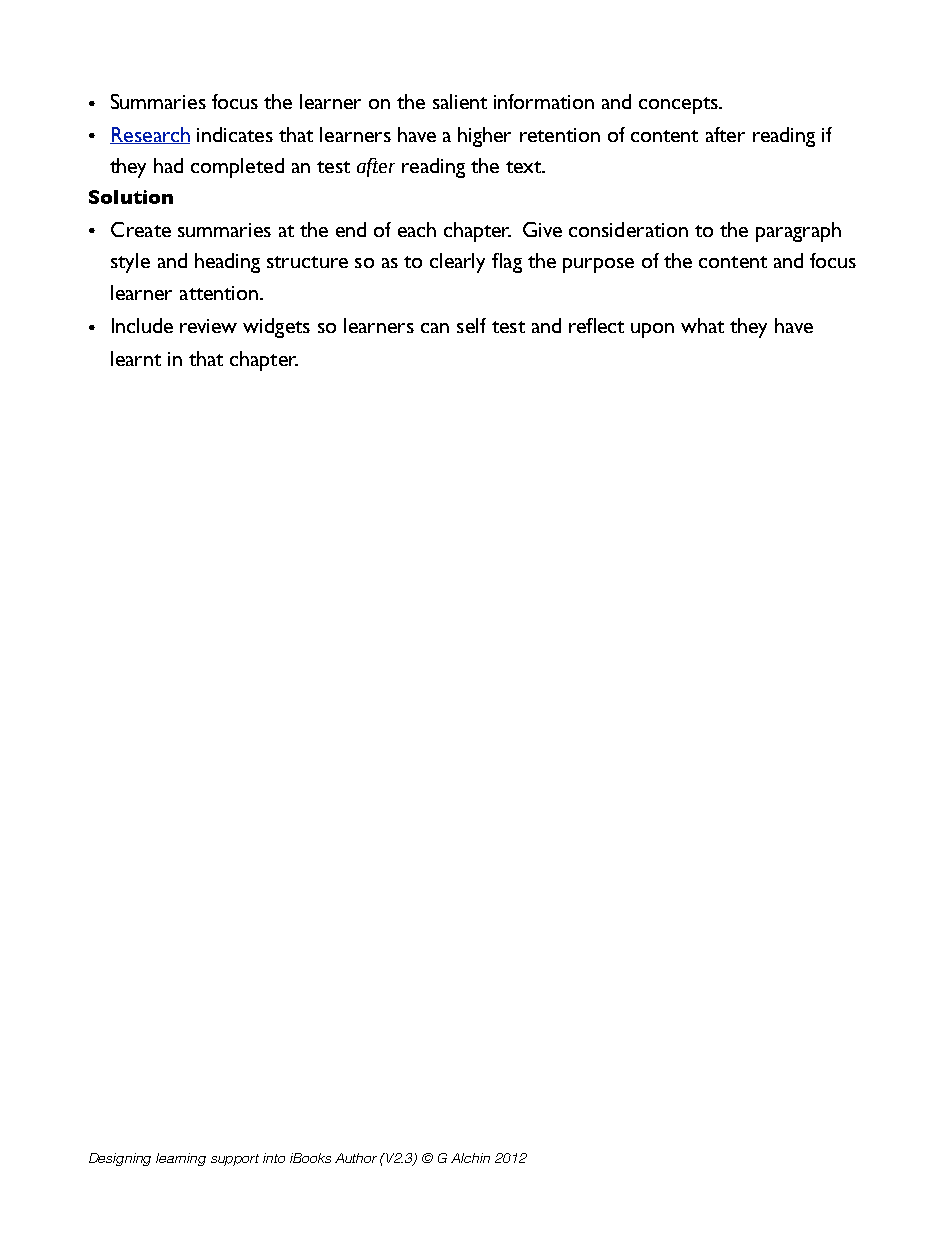 This screenshot has height=1233, width=952. What do you see at coordinates (679, 105) in the screenshot?
I see `concepts` at bounding box center [679, 105].
